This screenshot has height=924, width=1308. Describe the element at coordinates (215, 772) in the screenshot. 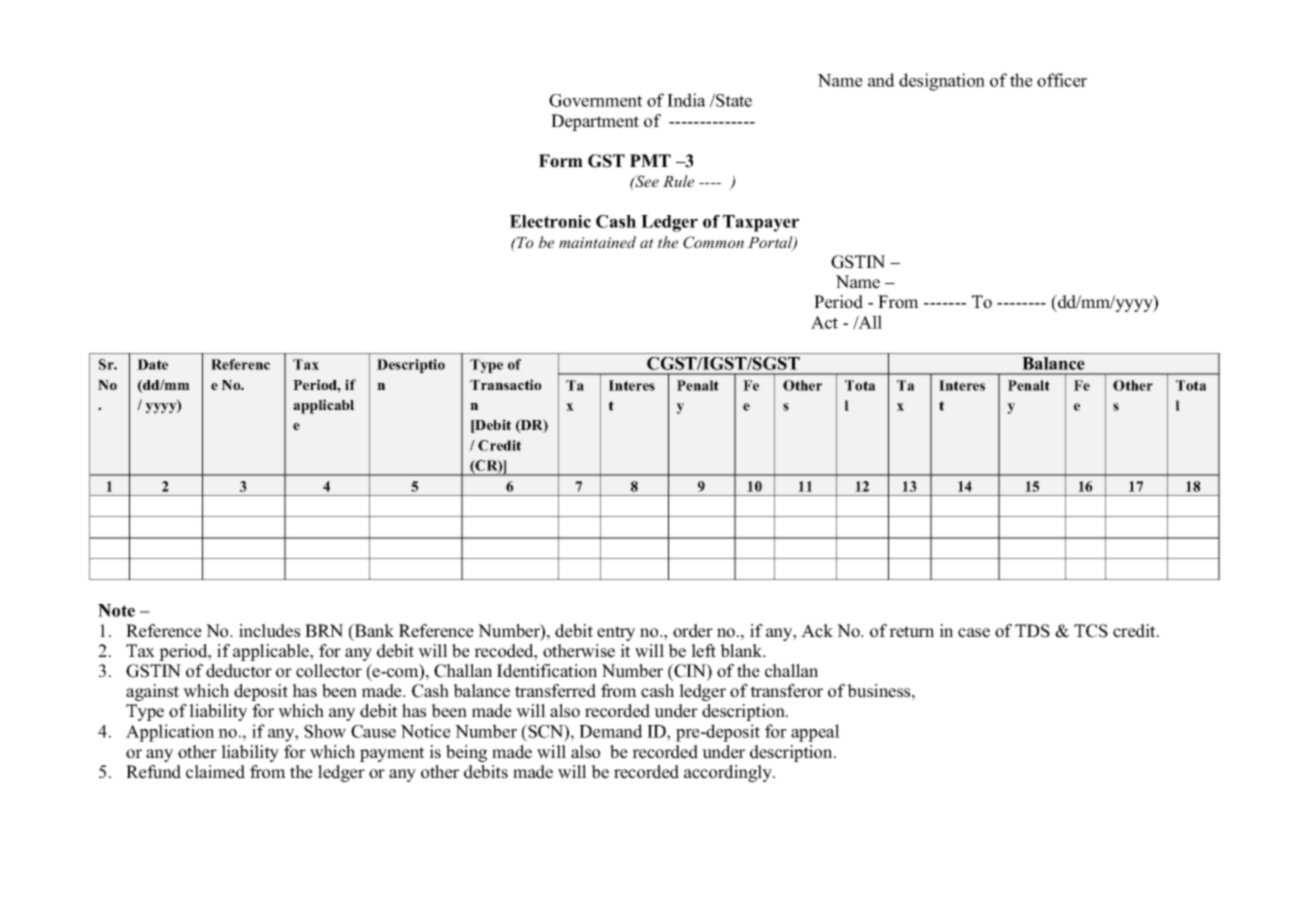

I see `claimed` at that location.
